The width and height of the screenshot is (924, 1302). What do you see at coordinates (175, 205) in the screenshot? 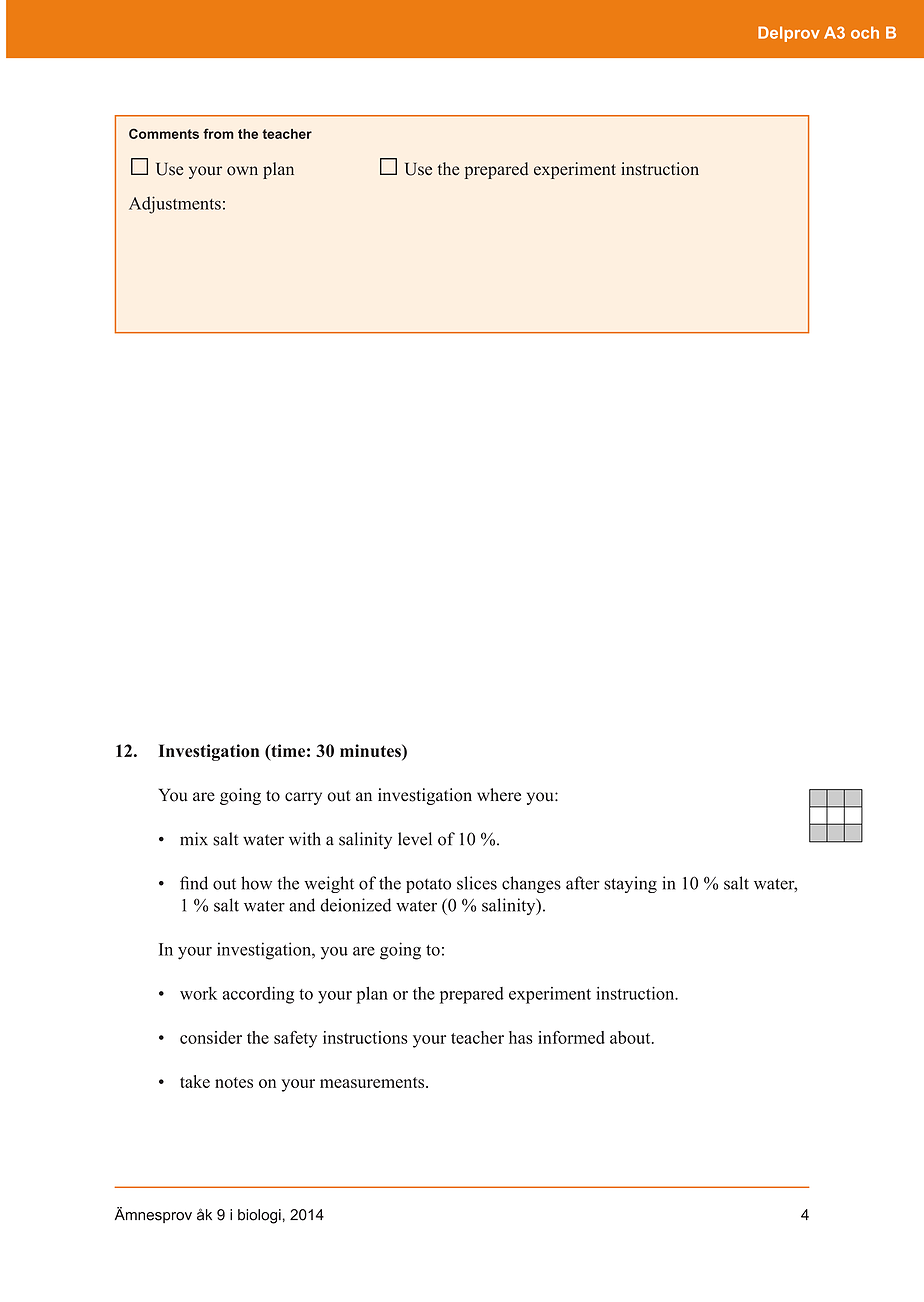
I see `Adjustments` at bounding box center [175, 205].
